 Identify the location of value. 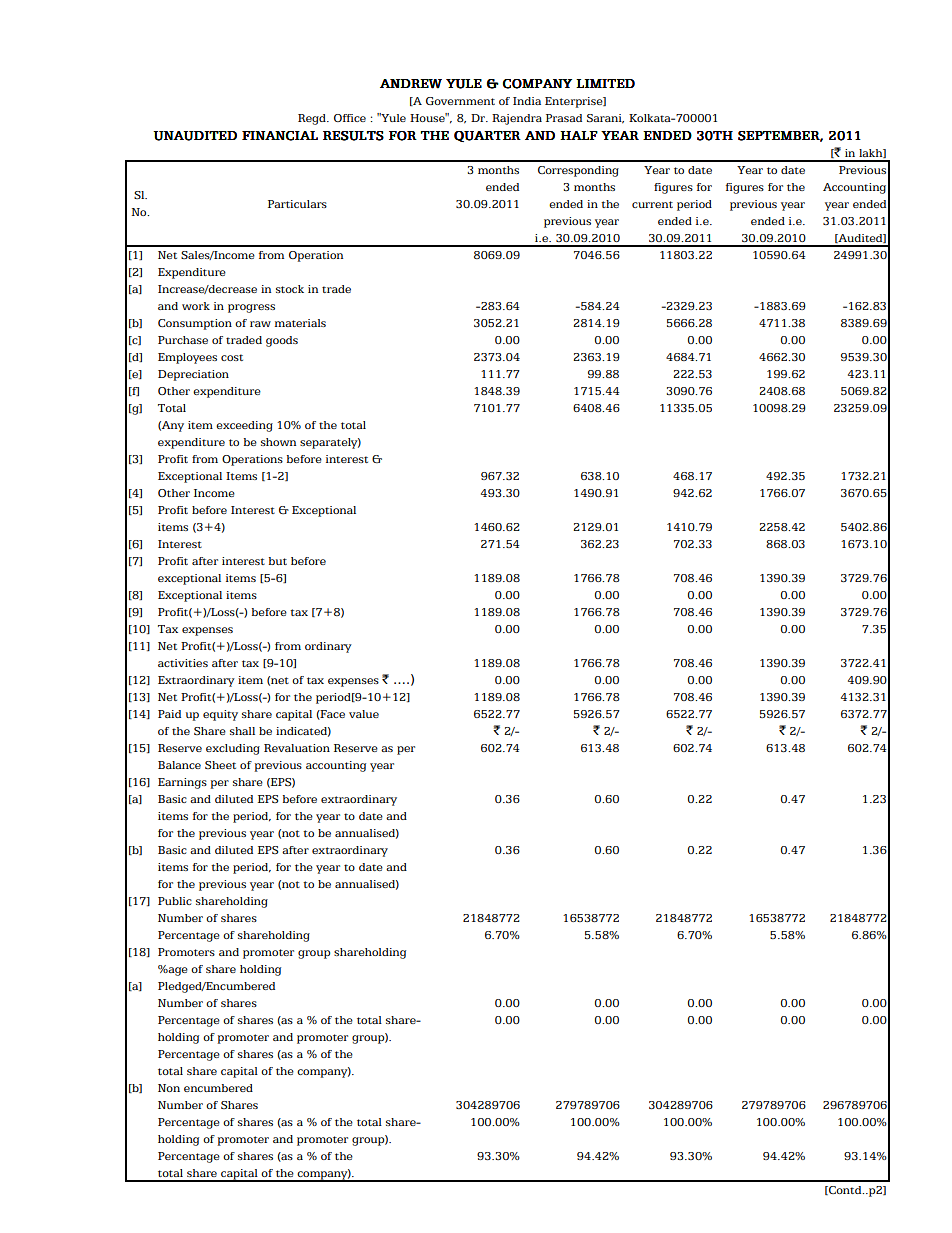
(364, 714).
